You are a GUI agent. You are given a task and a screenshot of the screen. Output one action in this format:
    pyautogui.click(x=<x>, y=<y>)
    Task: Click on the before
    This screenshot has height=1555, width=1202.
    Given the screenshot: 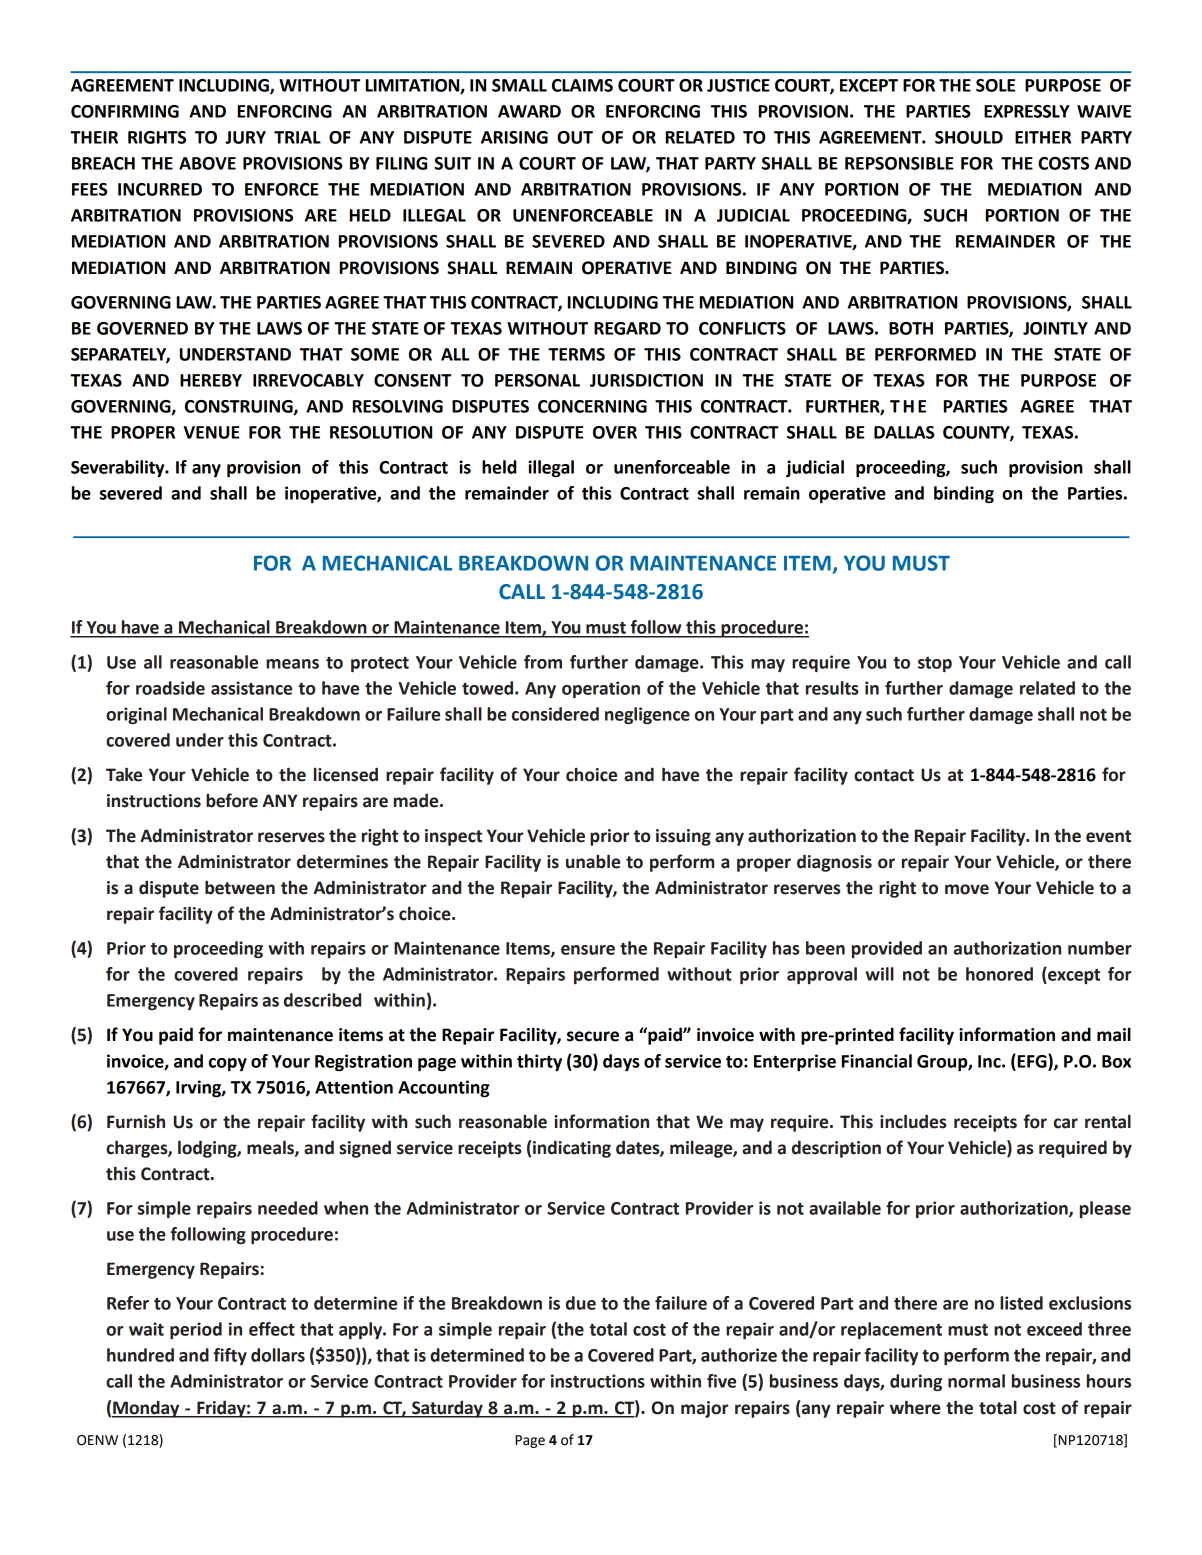 What is the action you would take?
    pyautogui.click(x=232, y=800)
